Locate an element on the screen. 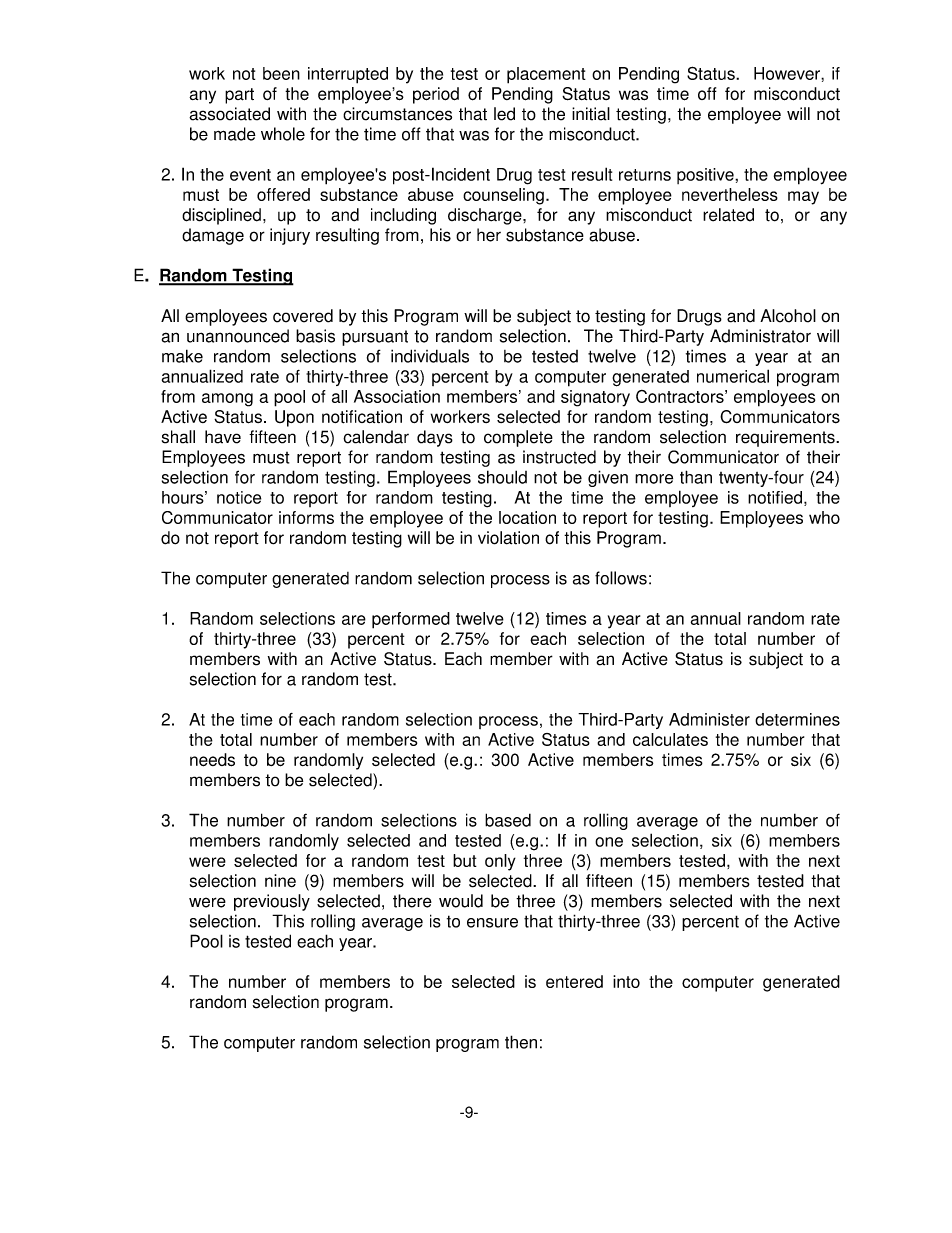  However is located at coordinates (788, 73).
